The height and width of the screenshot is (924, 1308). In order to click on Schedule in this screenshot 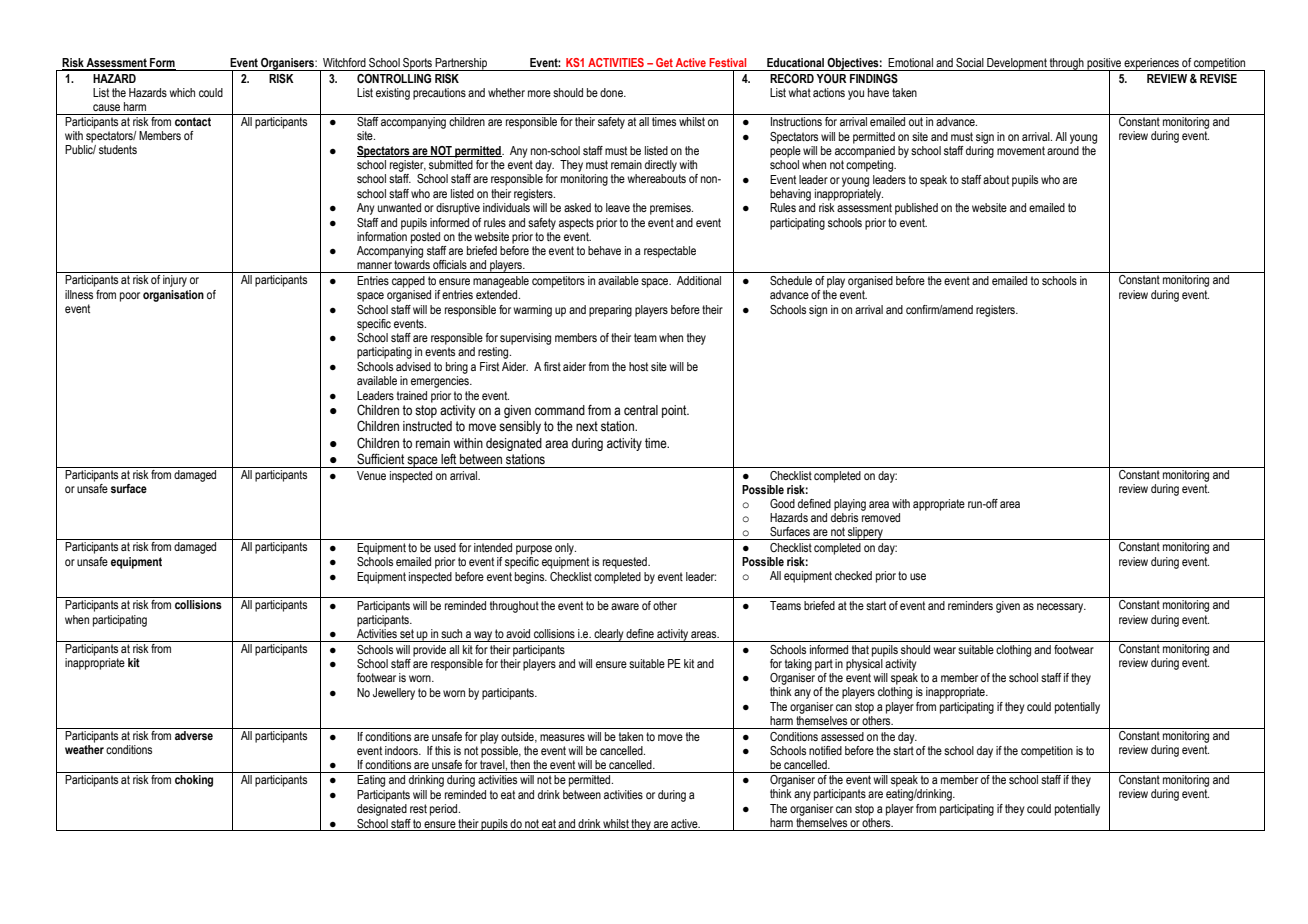, I will do `click(791, 280)`.
